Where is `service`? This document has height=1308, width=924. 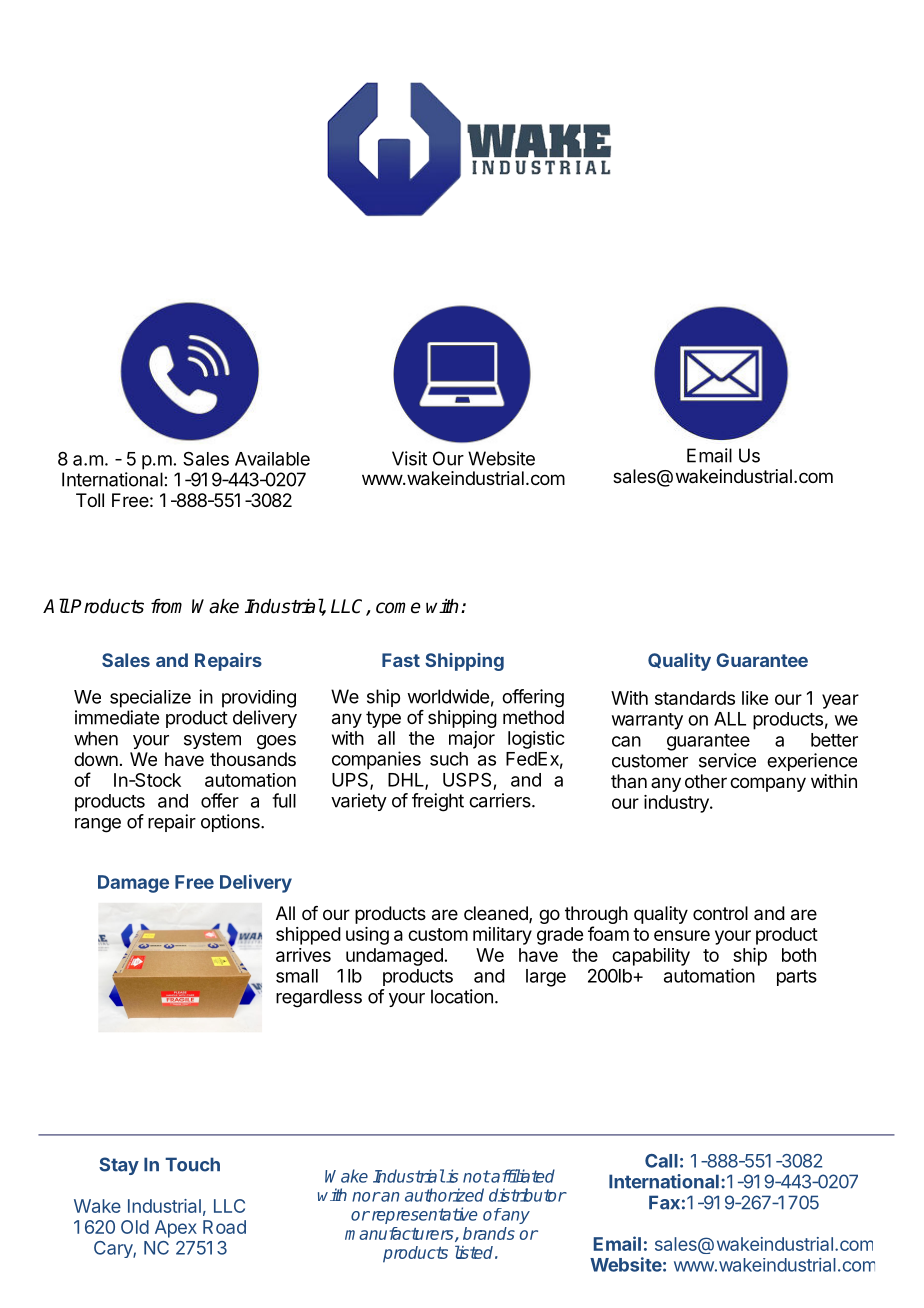 service is located at coordinates (727, 760).
